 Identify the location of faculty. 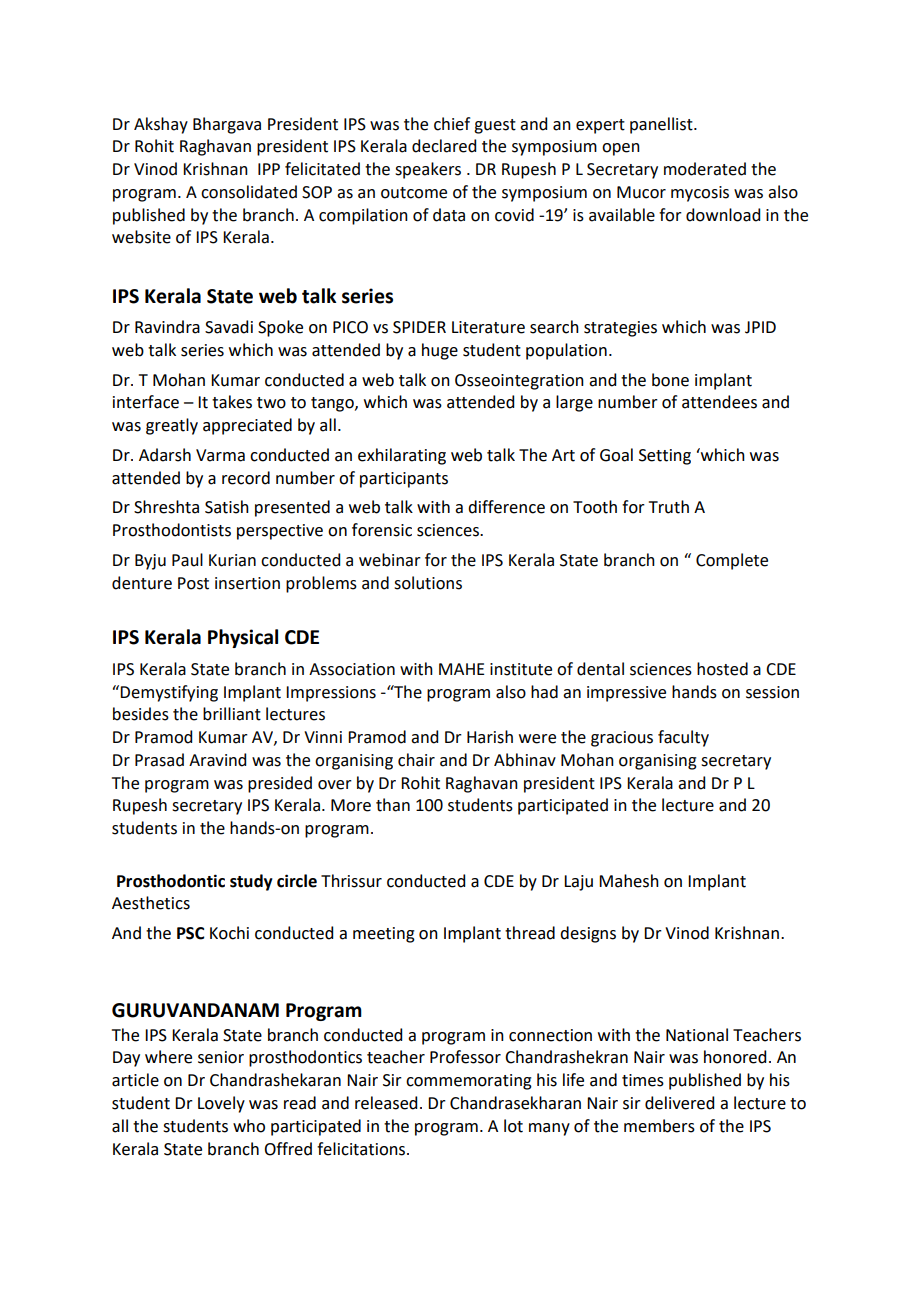
(683, 738).
